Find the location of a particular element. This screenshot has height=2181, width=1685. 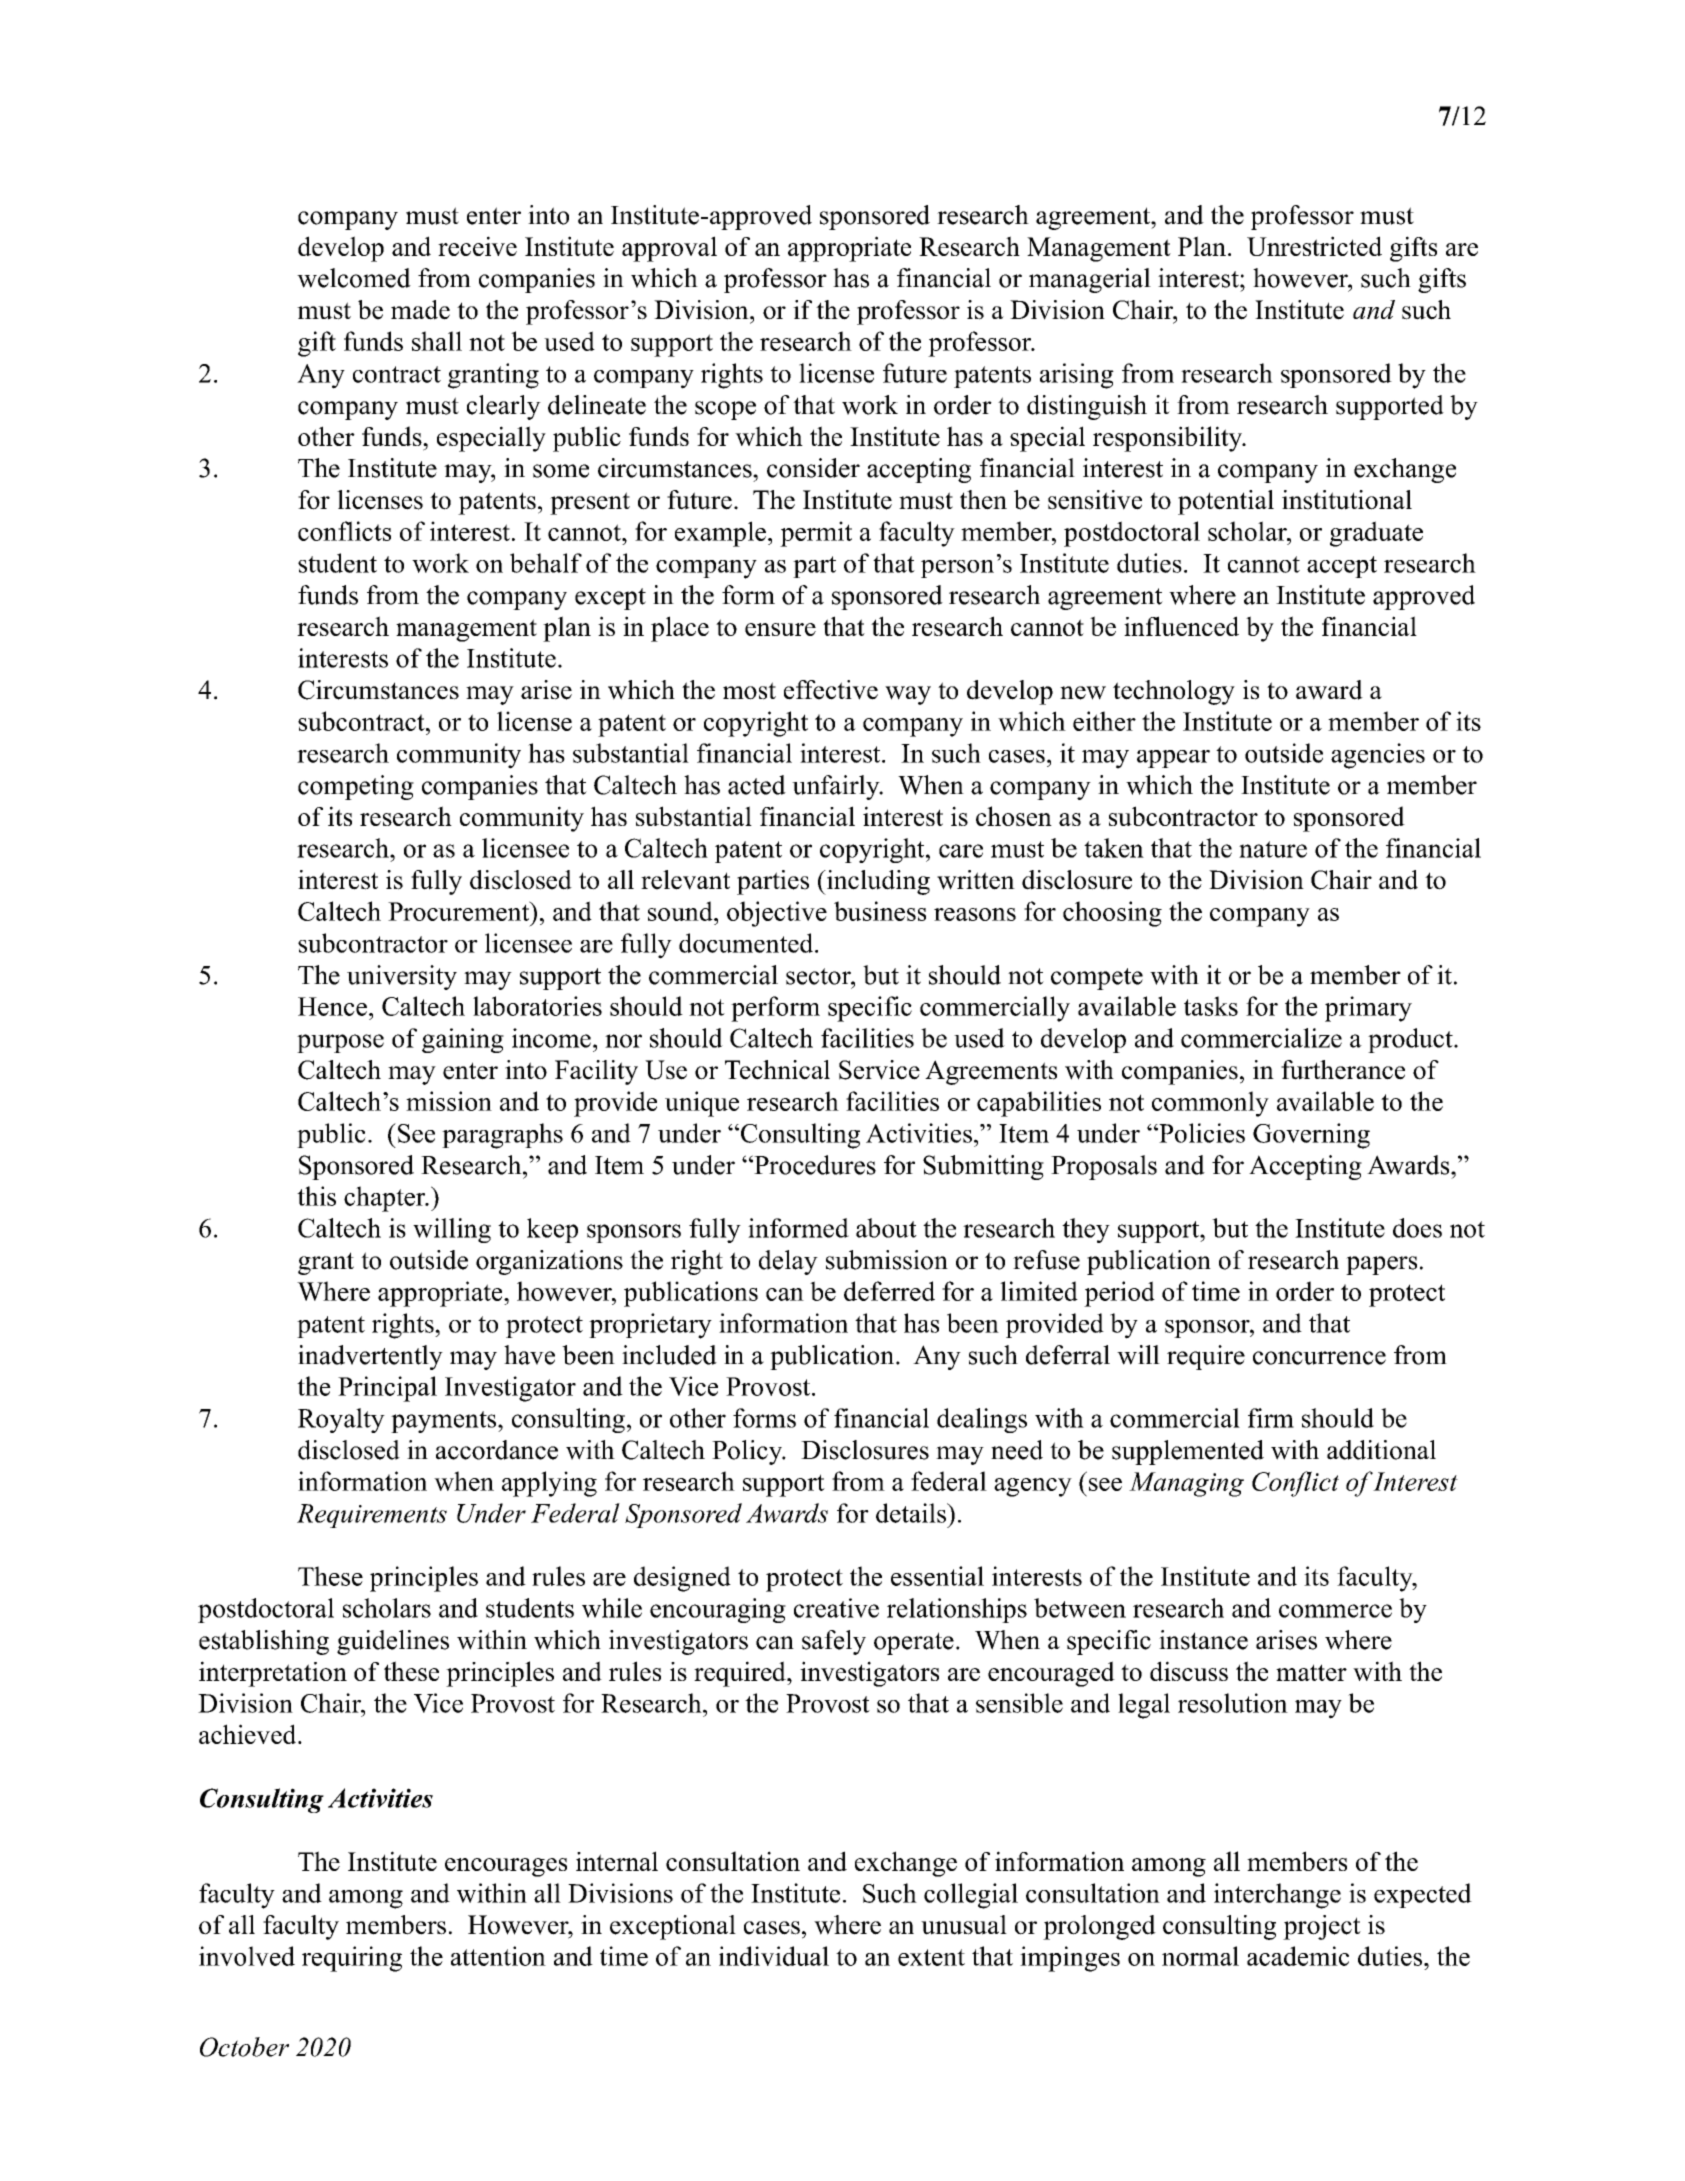

academic is located at coordinates (1298, 1956).
